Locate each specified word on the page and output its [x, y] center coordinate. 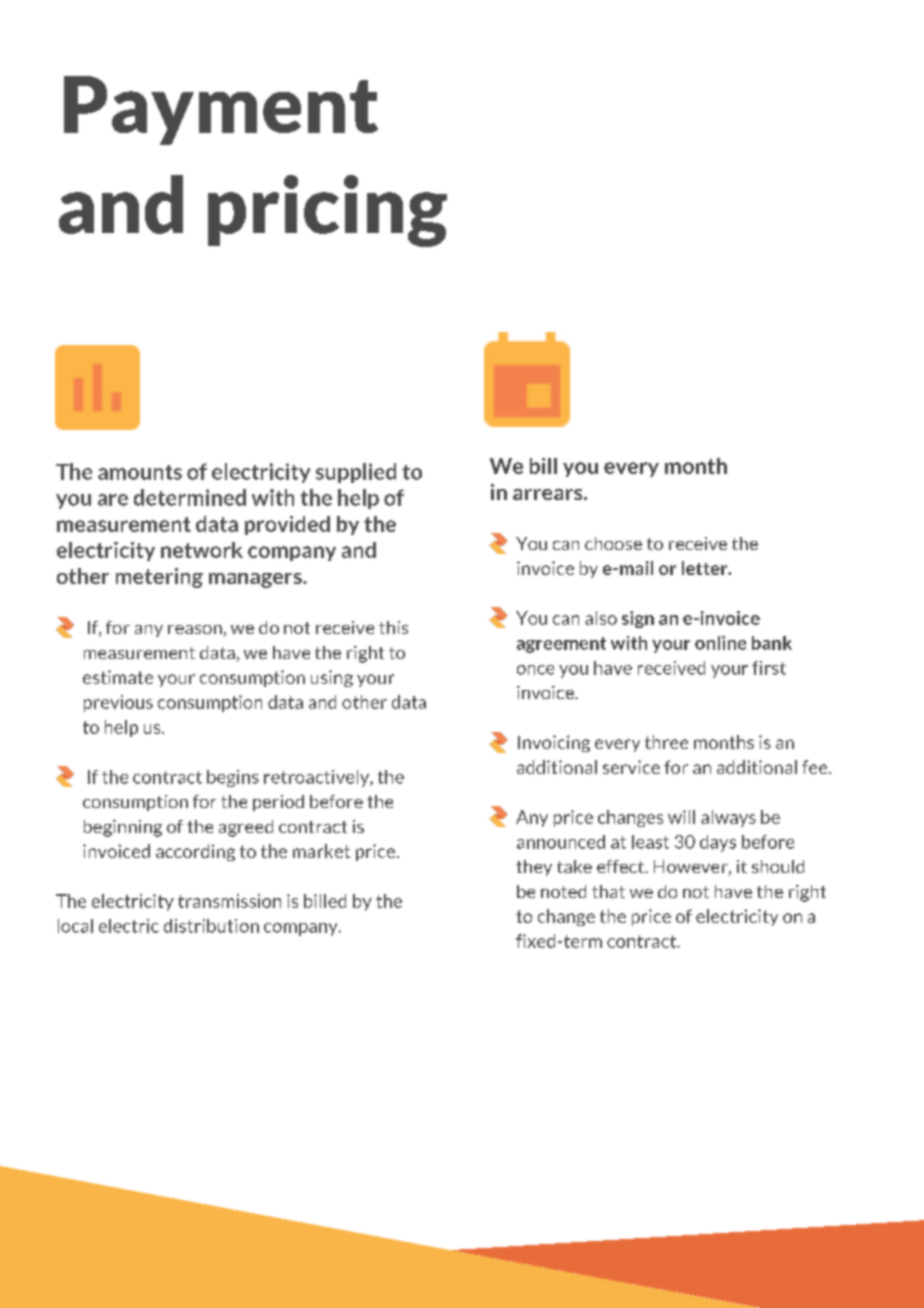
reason [195, 629]
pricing [327, 211]
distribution [211, 926]
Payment [221, 110]
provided [287, 525]
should [778, 866]
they [534, 868]
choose [613, 543]
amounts [140, 472]
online [720, 643]
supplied [356, 473]
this [393, 627]
